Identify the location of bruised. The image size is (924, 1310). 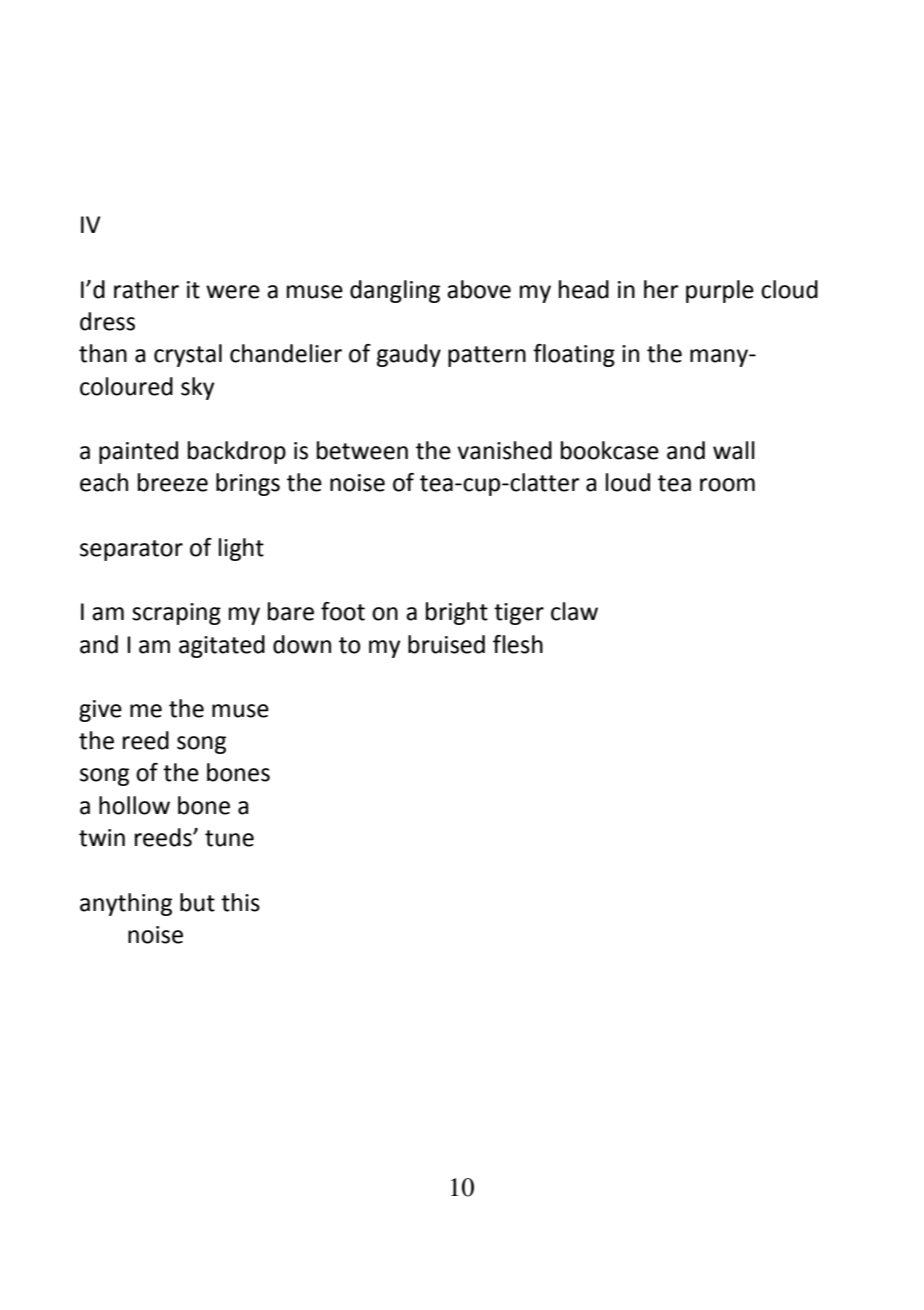
(446, 644).
